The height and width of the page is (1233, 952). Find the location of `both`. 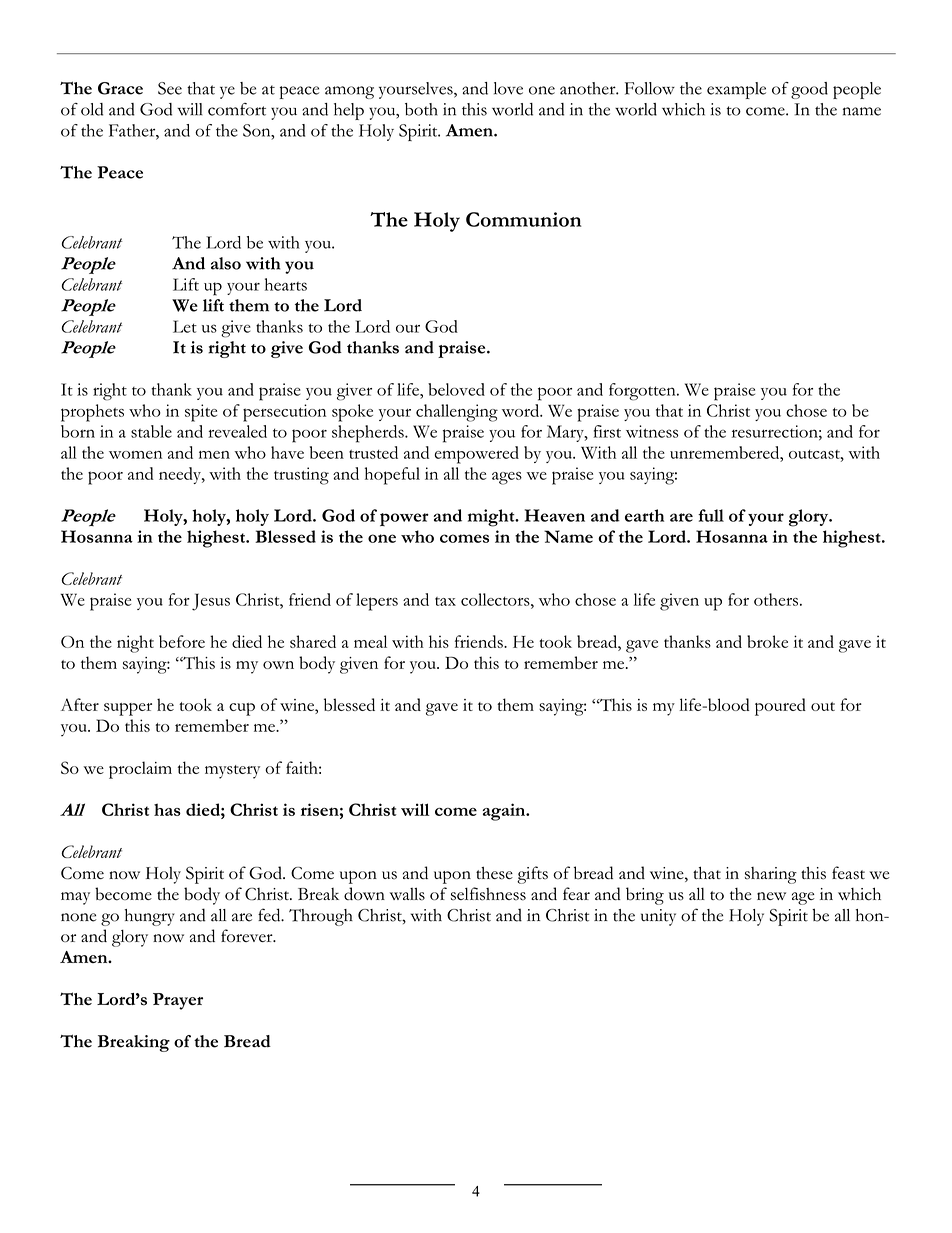

both is located at coordinates (421, 109).
